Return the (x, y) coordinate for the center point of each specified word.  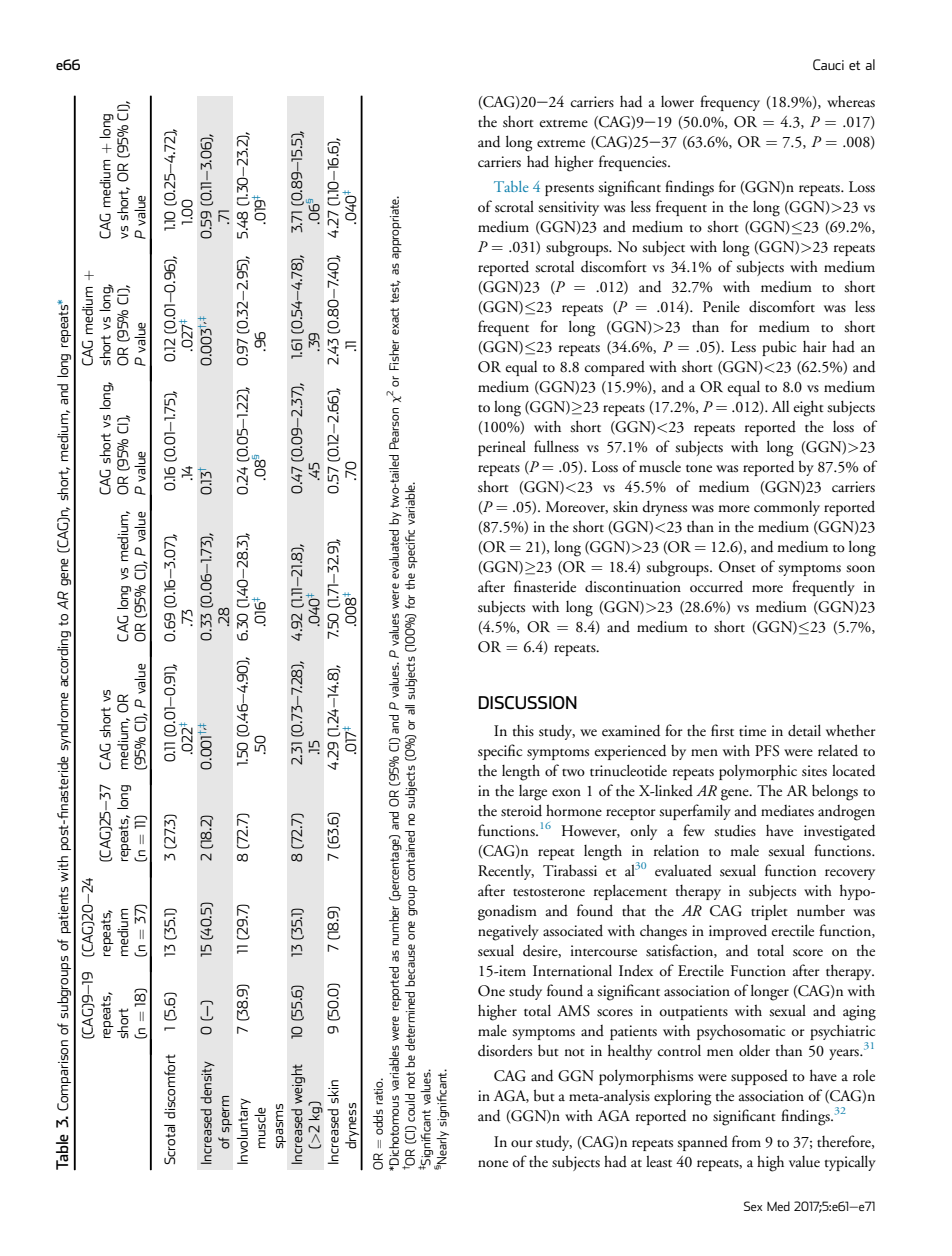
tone (699, 469)
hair (815, 346)
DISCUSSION (527, 703)
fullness (556, 446)
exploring (682, 1097)
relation (676, 850)
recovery (850, 874)
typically (850, 1163)
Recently (506, 872)
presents (569, 190)
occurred (716, 586)
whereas (851, 102)
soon (860, 569)
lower (677, 101)
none (493, 1163)
